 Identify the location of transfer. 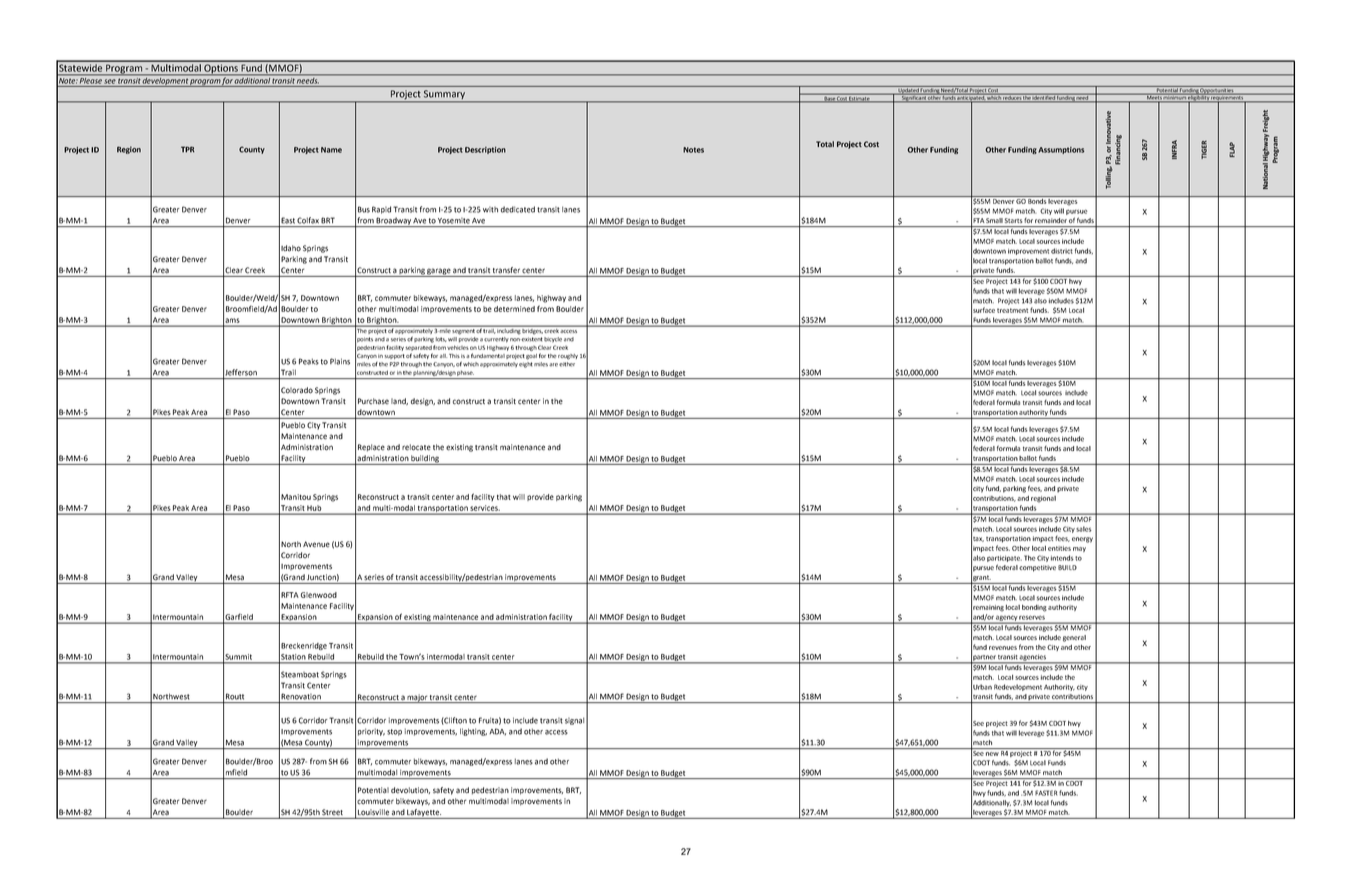
(506, 270).
